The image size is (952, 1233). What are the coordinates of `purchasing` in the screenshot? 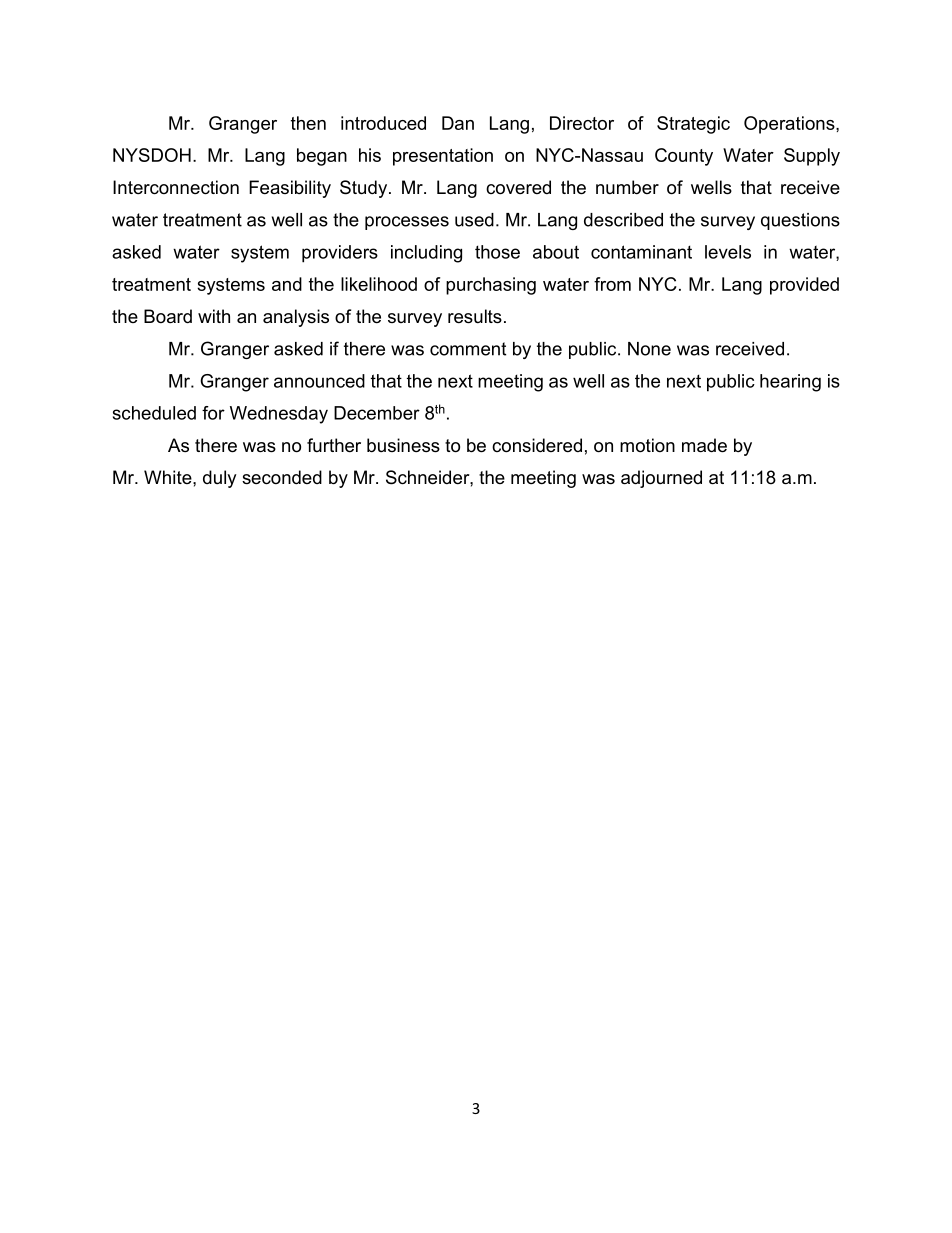 It's located at (491, 286).
